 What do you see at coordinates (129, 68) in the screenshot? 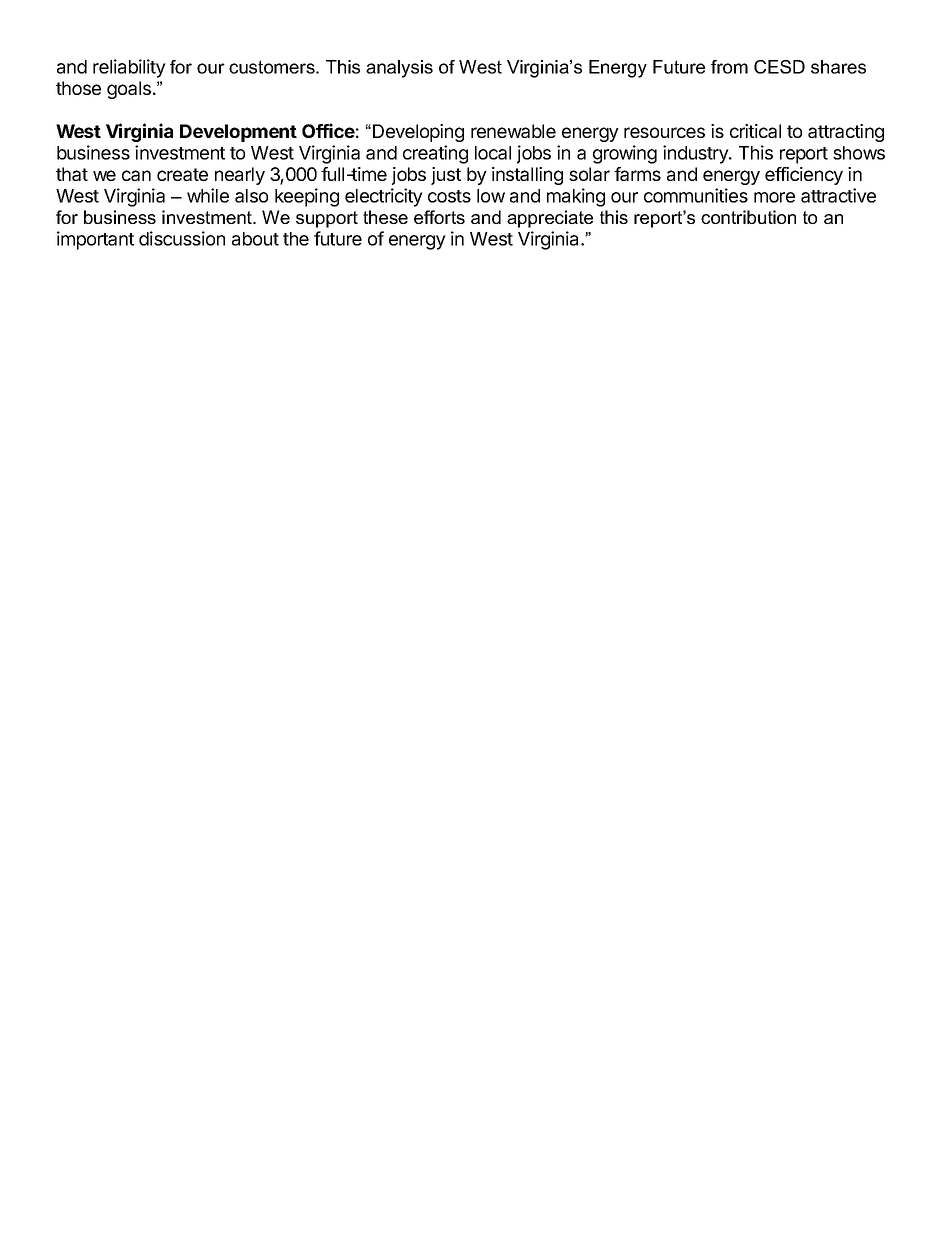
I see `reliability` at bounding box center [129, 68].
